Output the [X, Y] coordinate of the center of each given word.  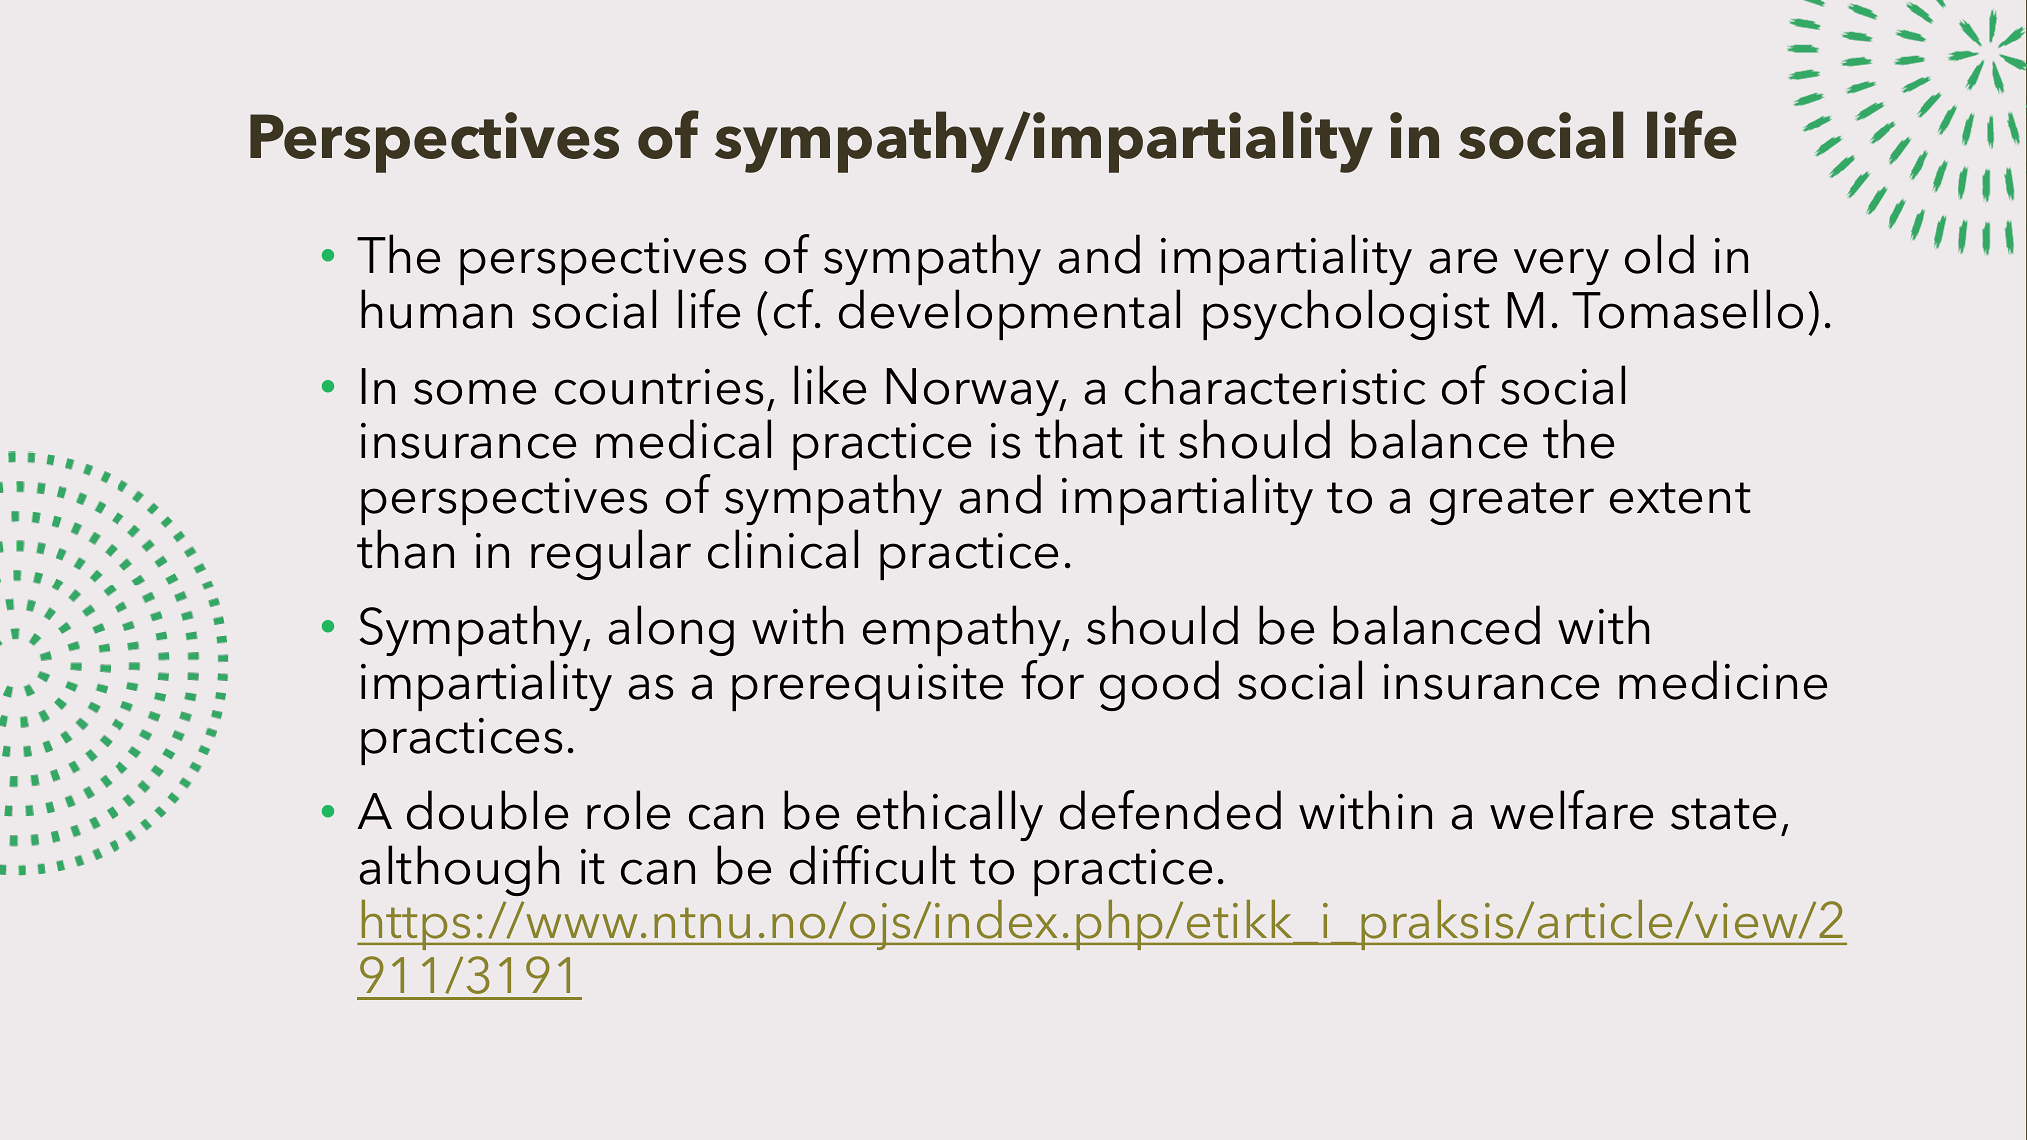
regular [611, 554]
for [1052, 680]
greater [1512, 503]
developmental [1009, 314]
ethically [950, 815]
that [1079, 439]
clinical [783, 549]
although [459, 870]
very [1561, 266]
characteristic [1275, 385]
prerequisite [867, 687]
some [475, 392]
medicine [1723, 680]
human [436, 309]
